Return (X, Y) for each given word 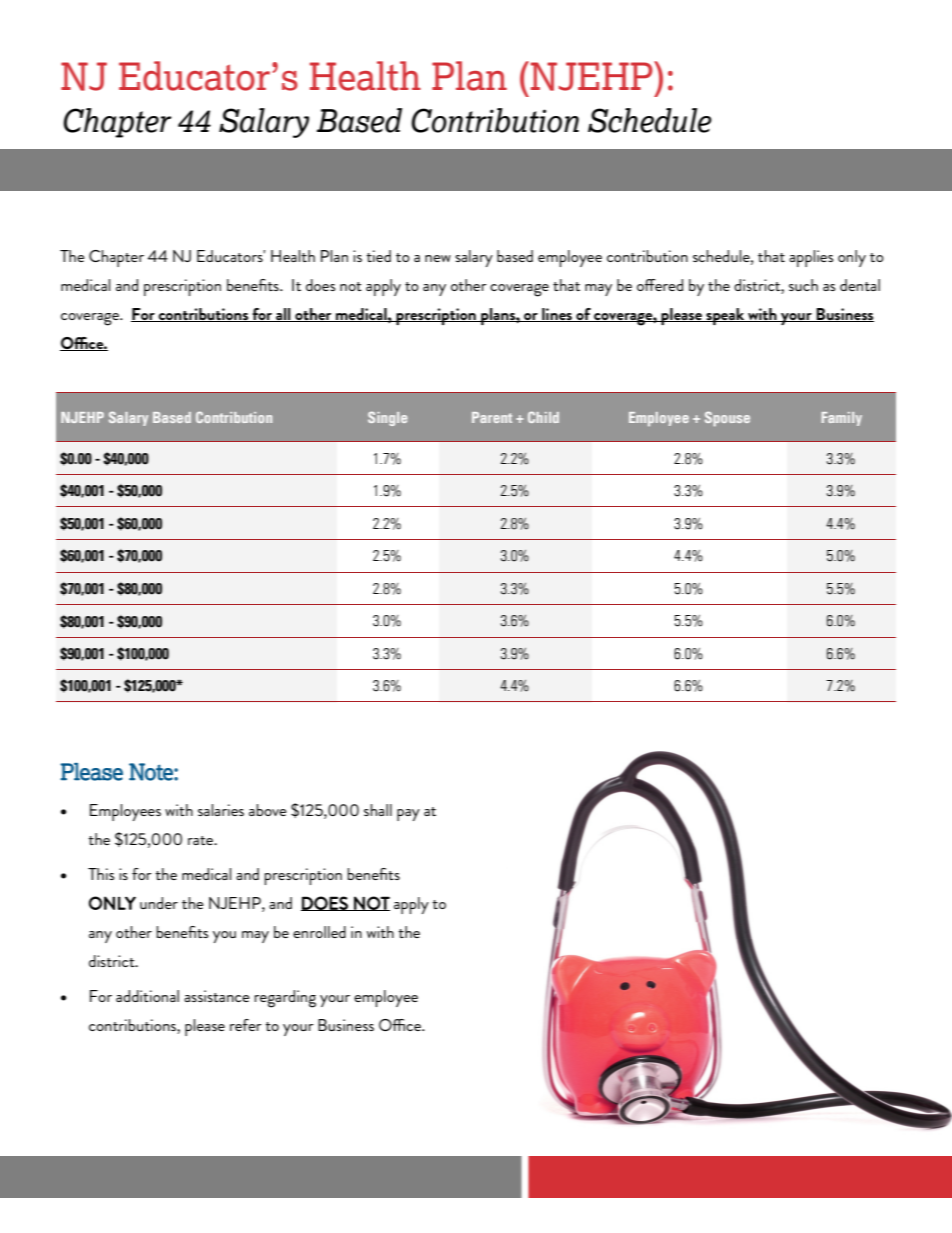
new (438, 258)
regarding (285, 999)
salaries (221, 810)
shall (378, 810)
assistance (217, 996)
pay (408, 815)
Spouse (727, 418)
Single (388, 419)
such (803, 285)
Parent (492, 417)
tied (378, 256)
